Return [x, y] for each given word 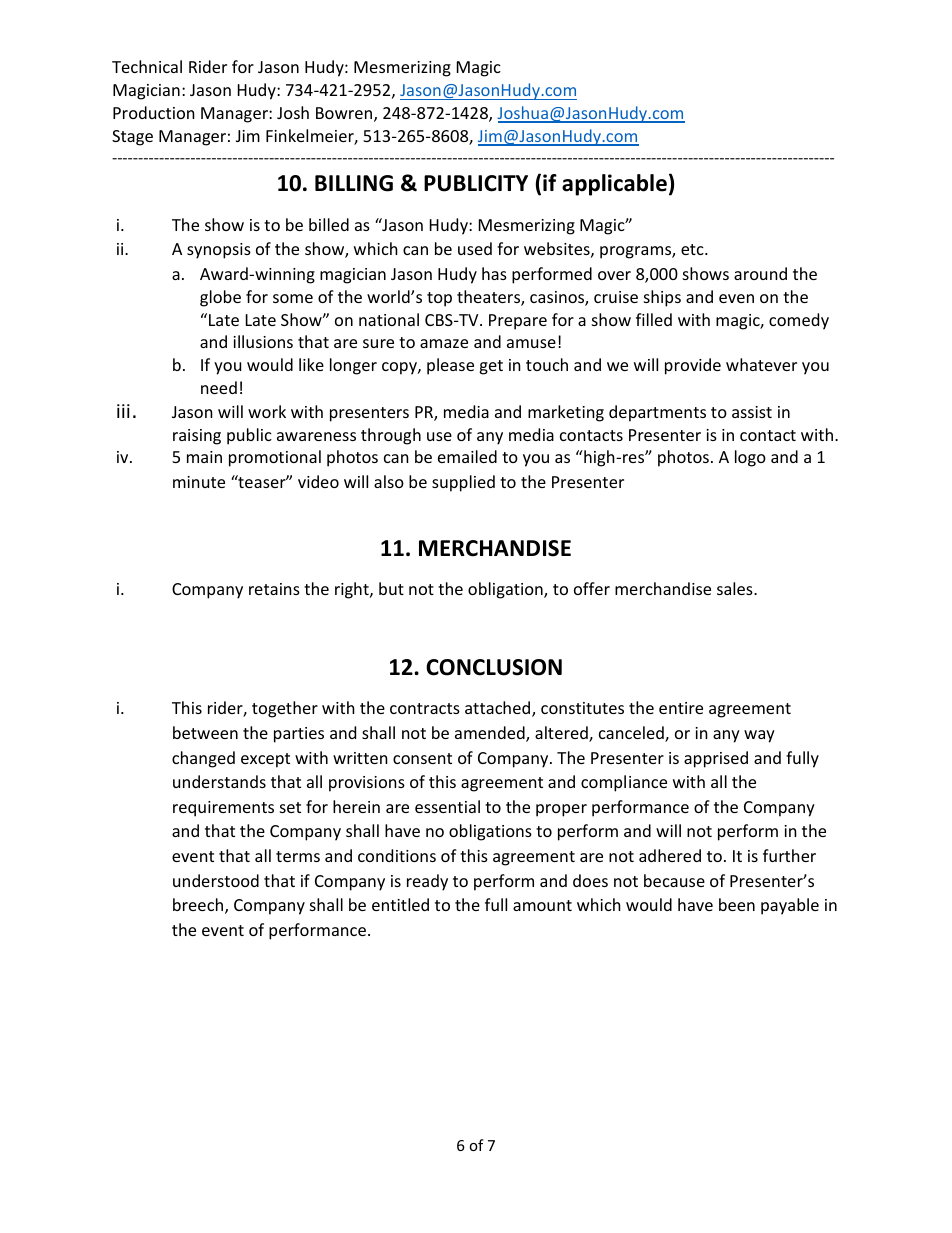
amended [491, 734]
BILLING [354, 183]
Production [154, 112]
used [475, 248]
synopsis [219, 251]
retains [274, 589]
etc [693, 249]
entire [681, 708]
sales [736, 588]
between [205, 732]
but [391, 588]
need [219, 387]
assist [752, 412]
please [450, 366]
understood [216, 880]
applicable [614, 185]
